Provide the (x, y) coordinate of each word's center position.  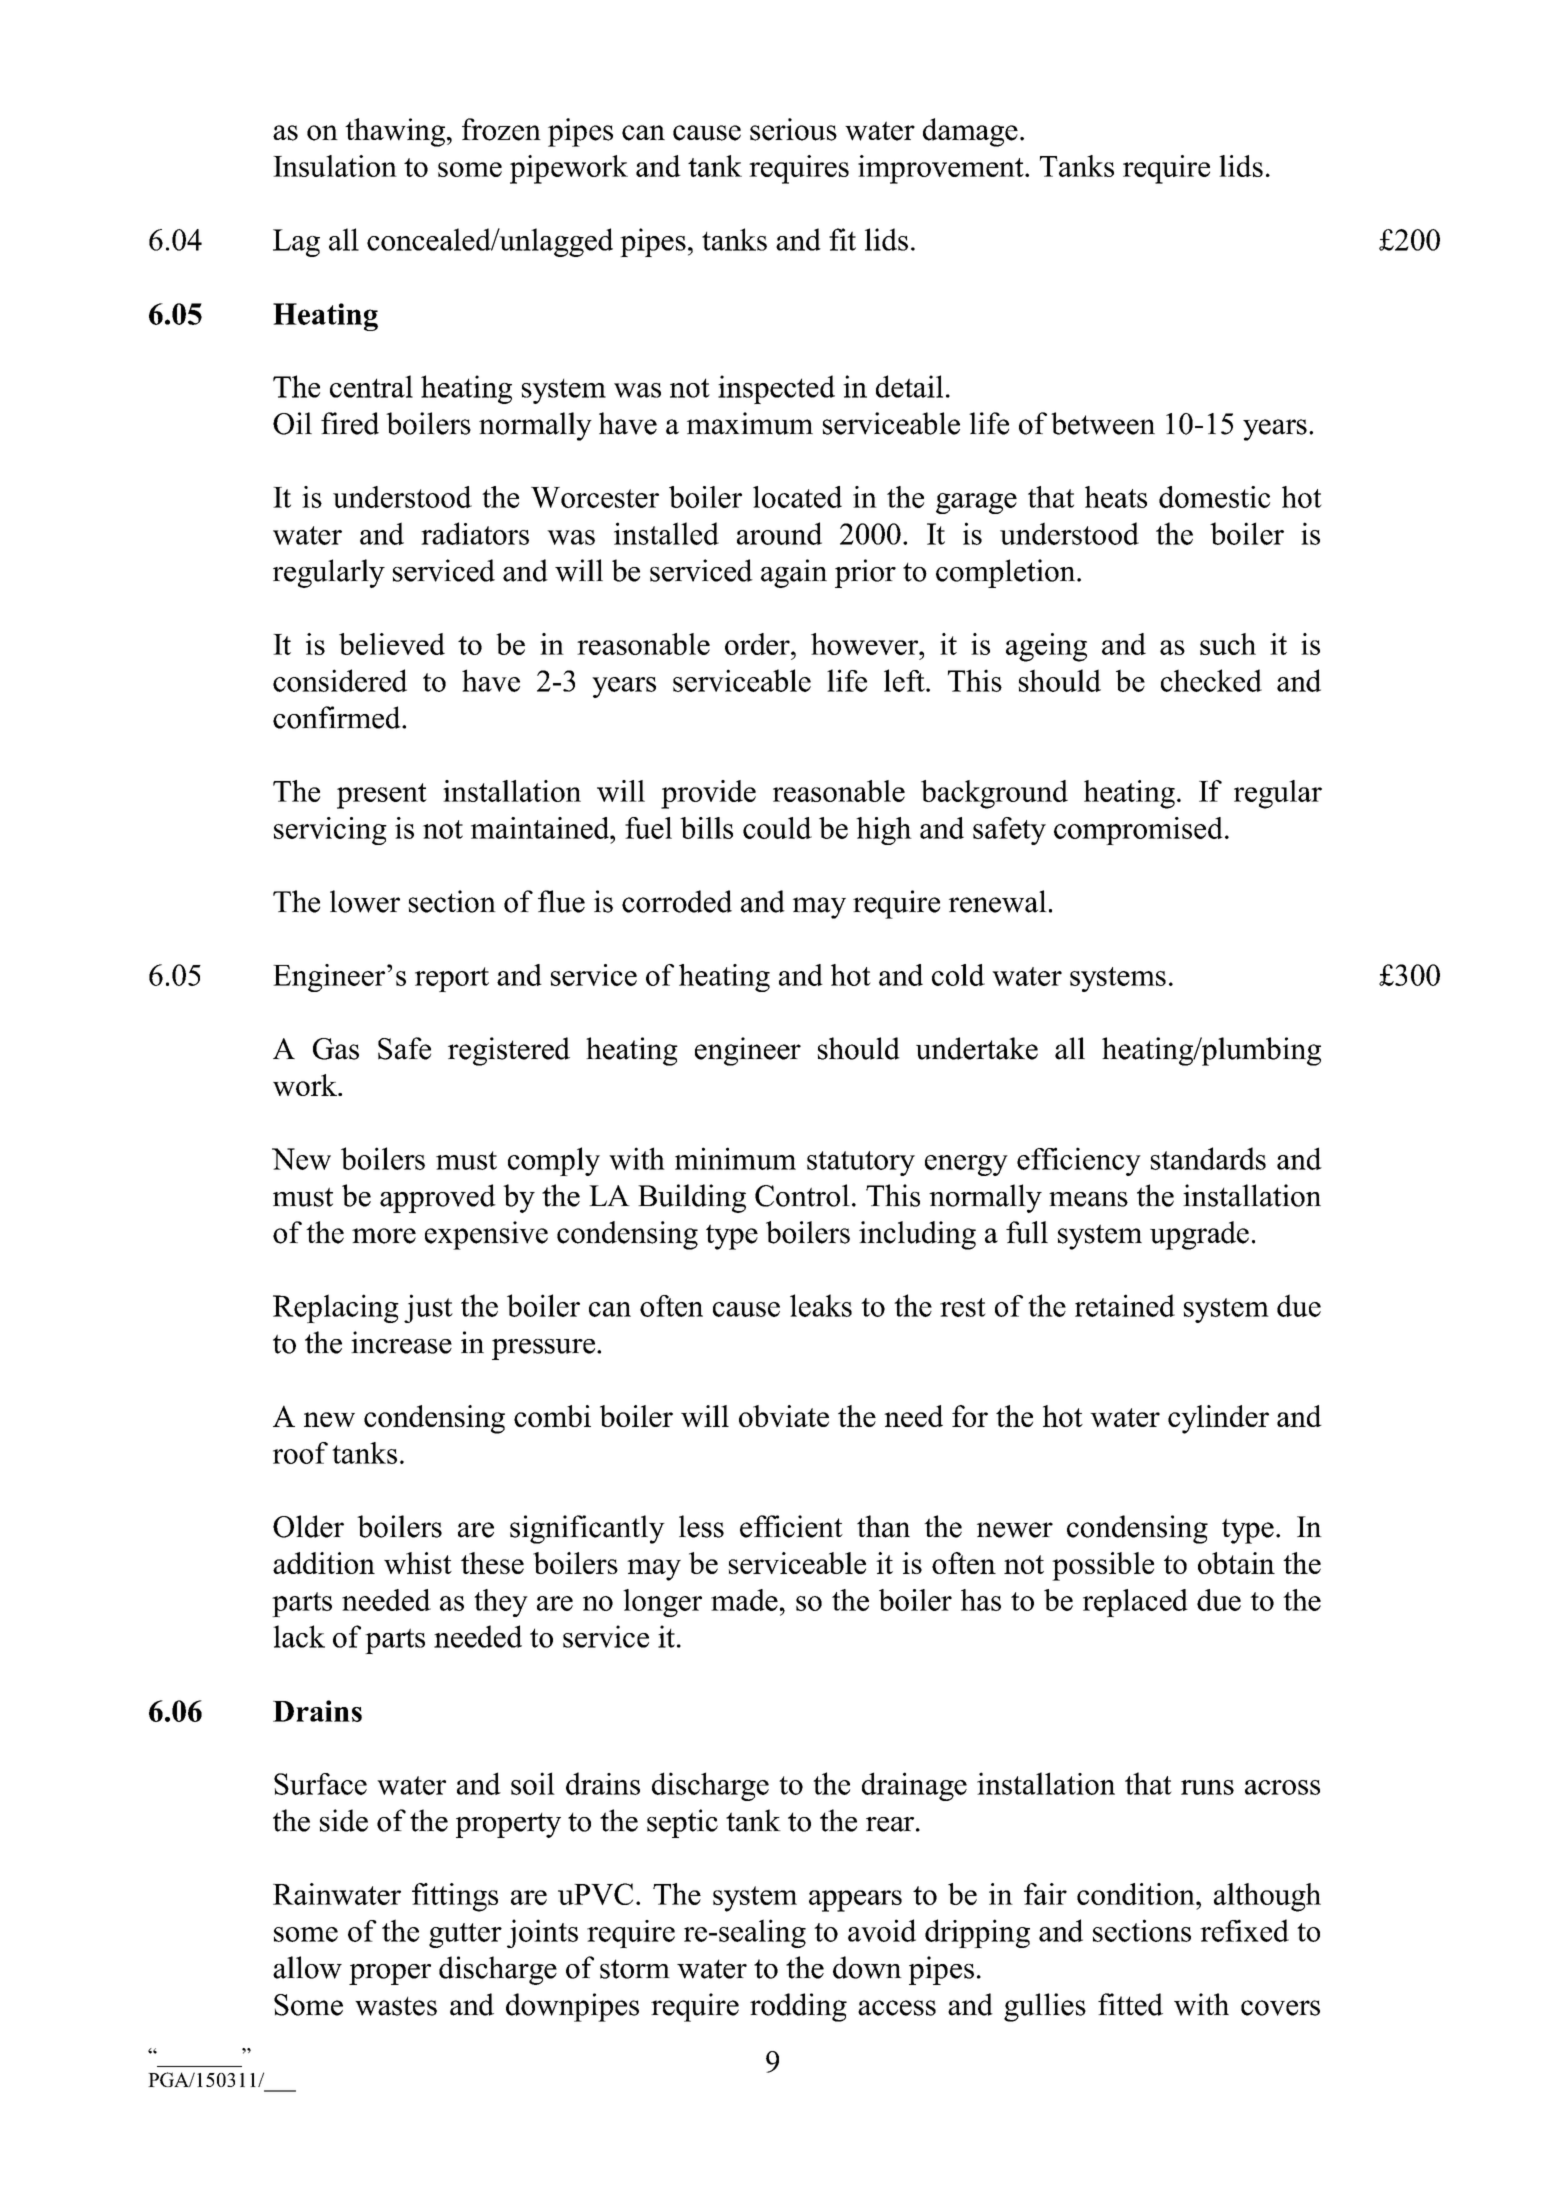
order (758, 644)
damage (970, 132)
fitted (1130, 2004)
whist (418, 1563)
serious (793, 129)
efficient (791, 1526)
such (1228, 644)
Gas (336, 1049)
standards (1208, 1158)
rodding (798, 2007)
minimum (735, 1158)
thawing (395, 132)
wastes (396, 2006)
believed (392, 644)
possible (1103, 1566)
